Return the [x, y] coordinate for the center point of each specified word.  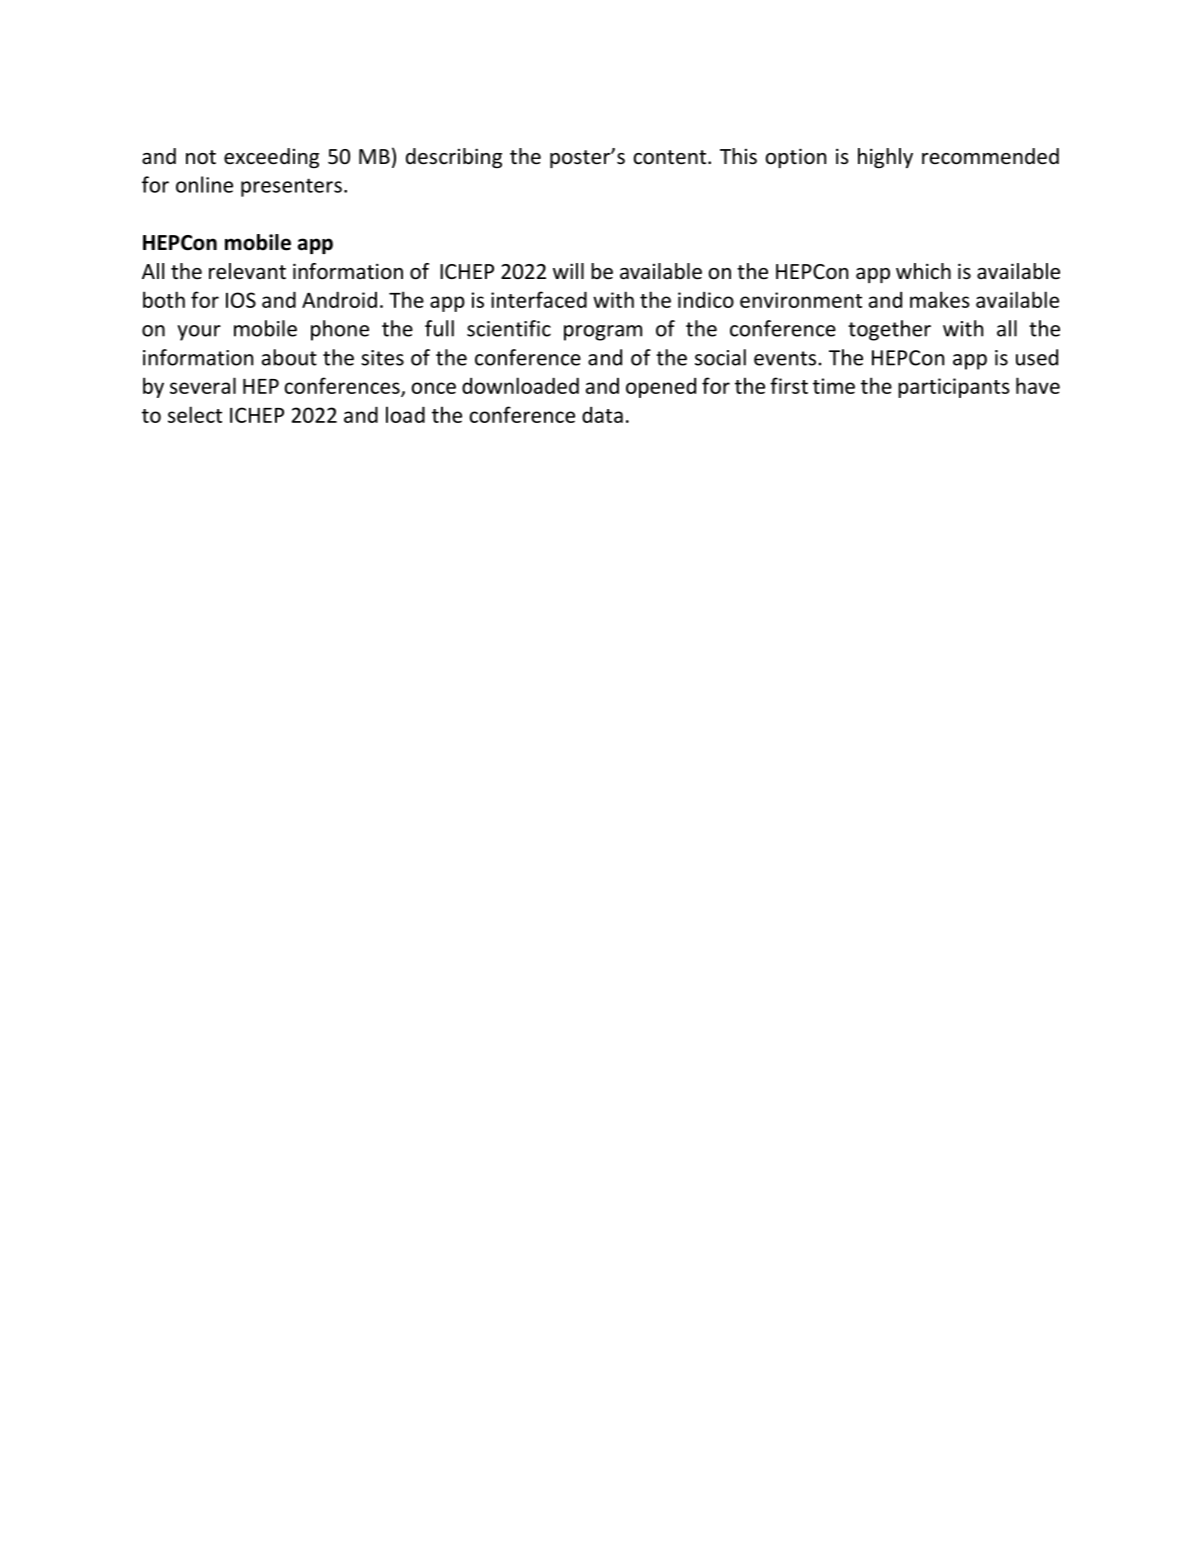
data [602, 414]
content [671, 157]
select [195, 414]
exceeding [271, 158]
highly [885, 158]
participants [954, 388]
